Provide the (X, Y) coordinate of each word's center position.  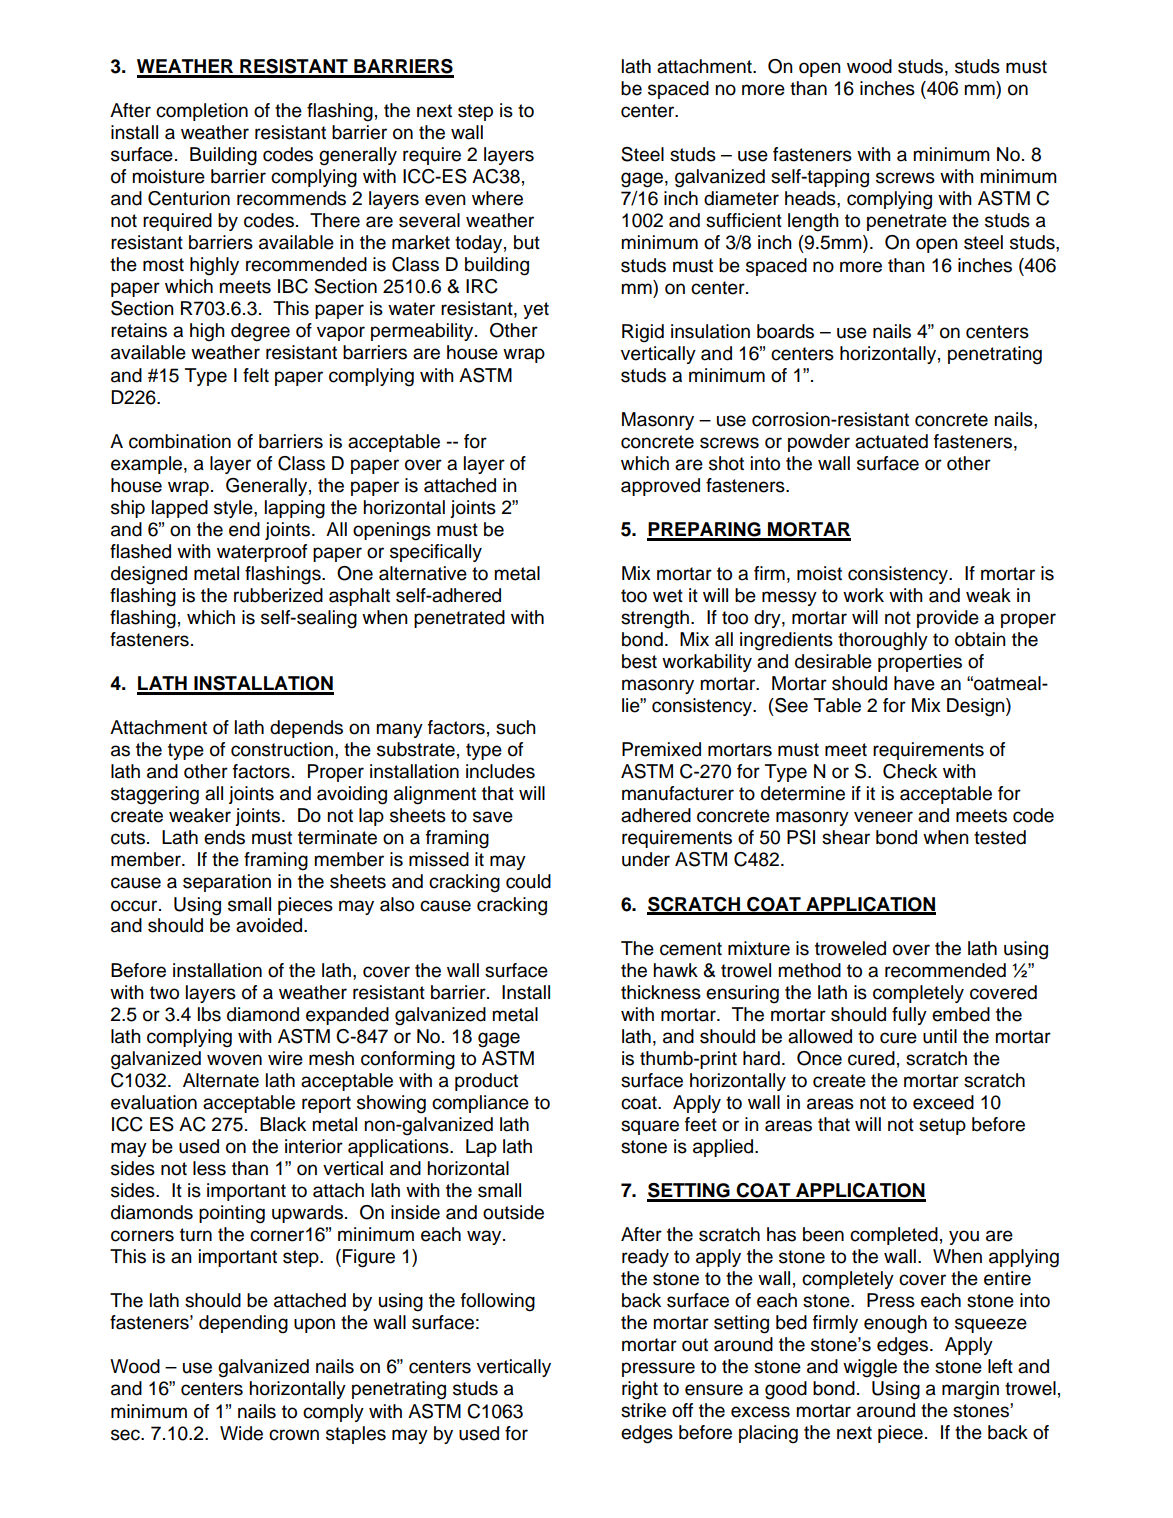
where (497, 198)
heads (811, 198)
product (486, 1082)
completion (202, 112)
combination (180, 441)
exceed (943, 1102)
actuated (891, 441)
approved (660, 487)
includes (500, 771)
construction (282, 749)
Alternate (221, 1080)
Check (910, 771)
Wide (241, 1433)
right (640, 1390)
